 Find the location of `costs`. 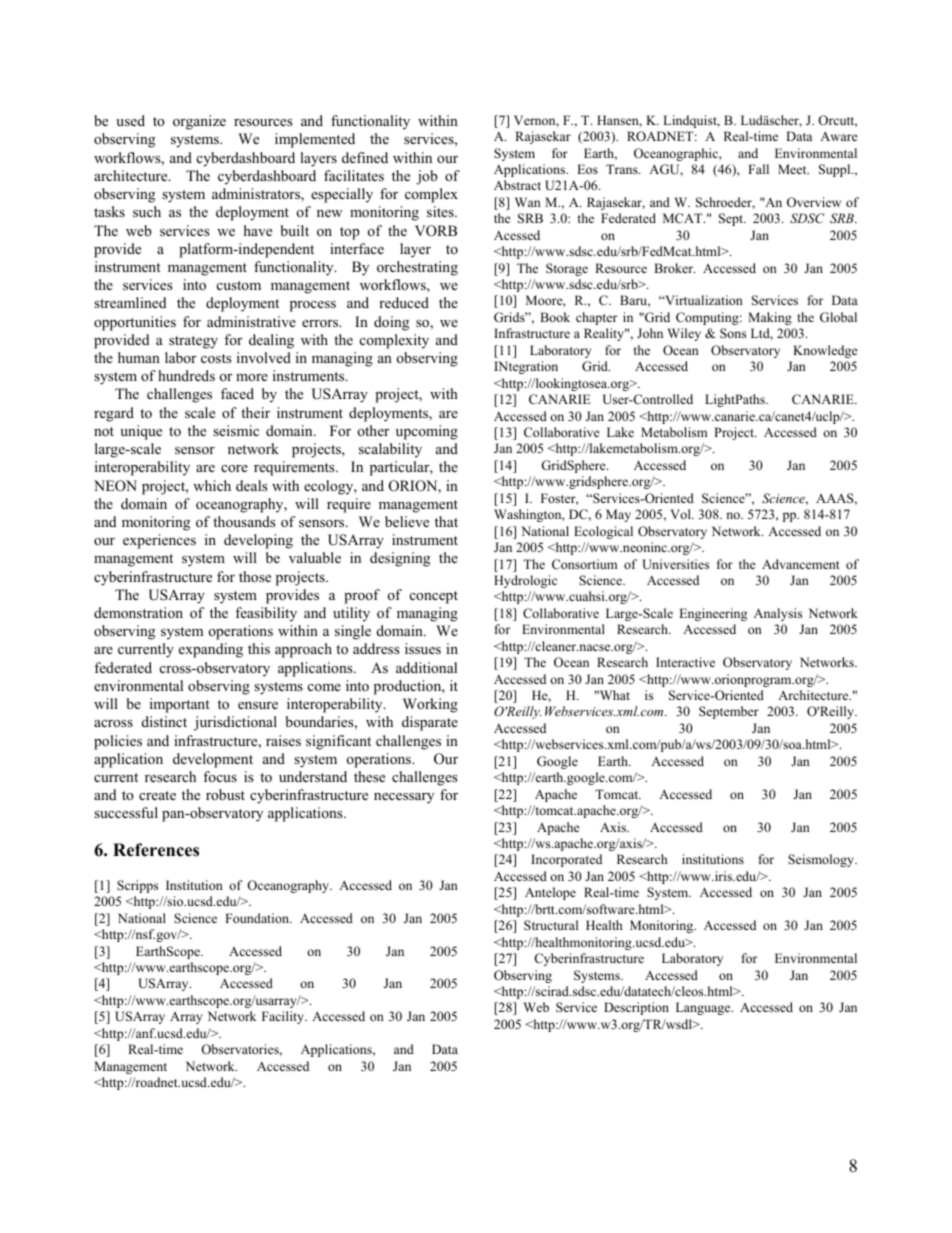

costs is located at coordinates (216, 358).
